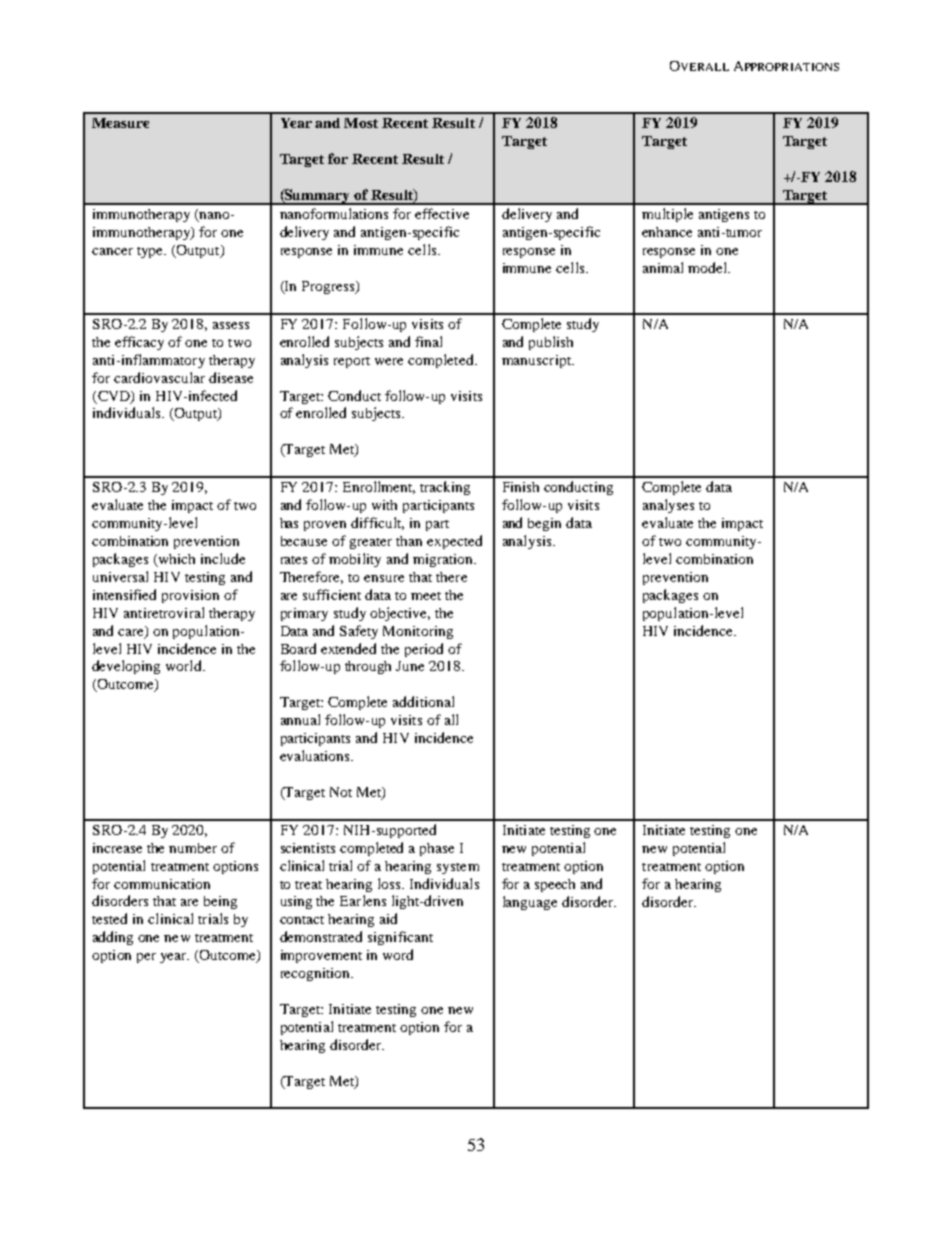 The width and height of the screenshot is (952, 1233). What do you see at coordinates (193, 848) in the screenshot?
I see `number` at bounding box center [193, 848].
